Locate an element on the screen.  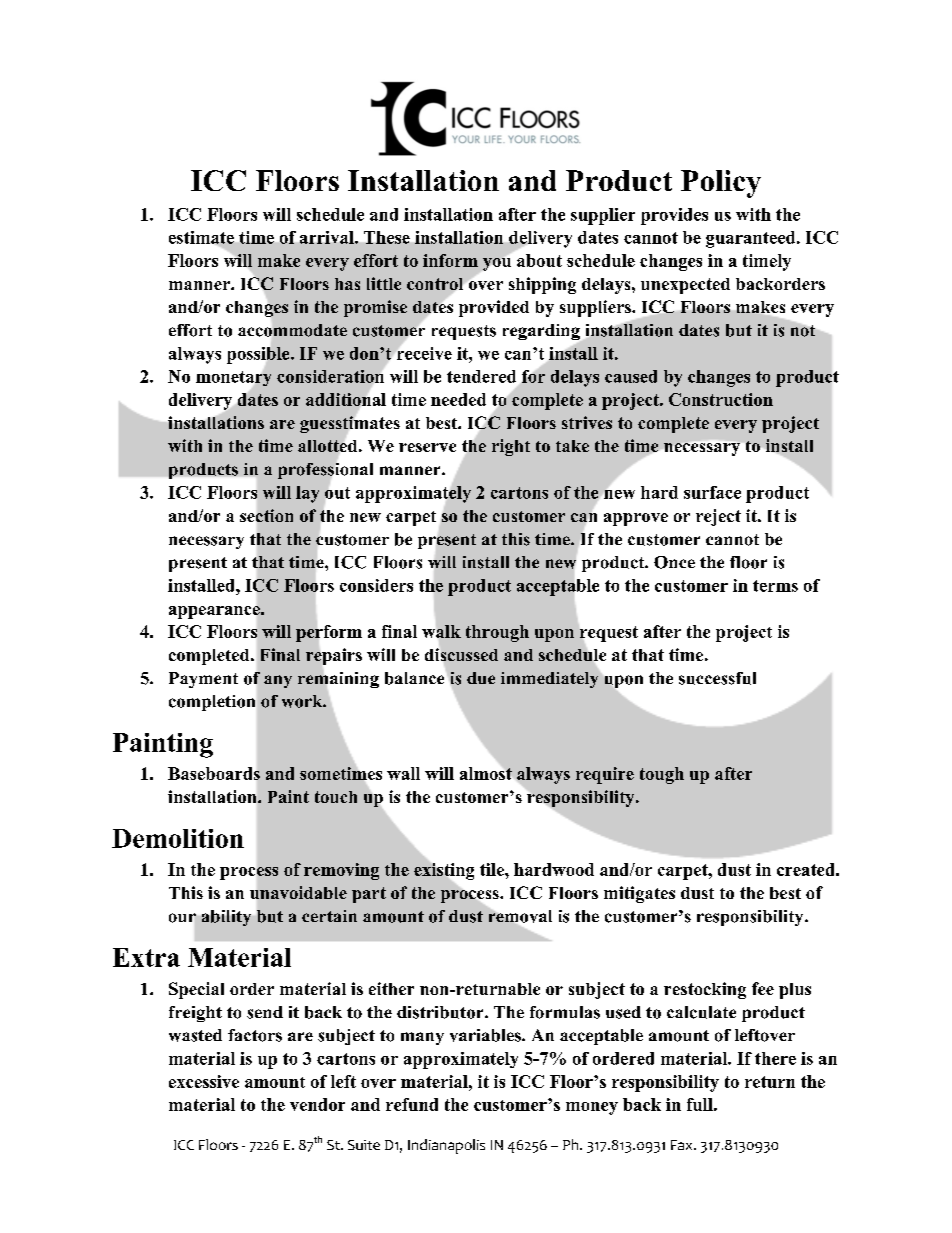
tile is located at coordinates (493, 869).
